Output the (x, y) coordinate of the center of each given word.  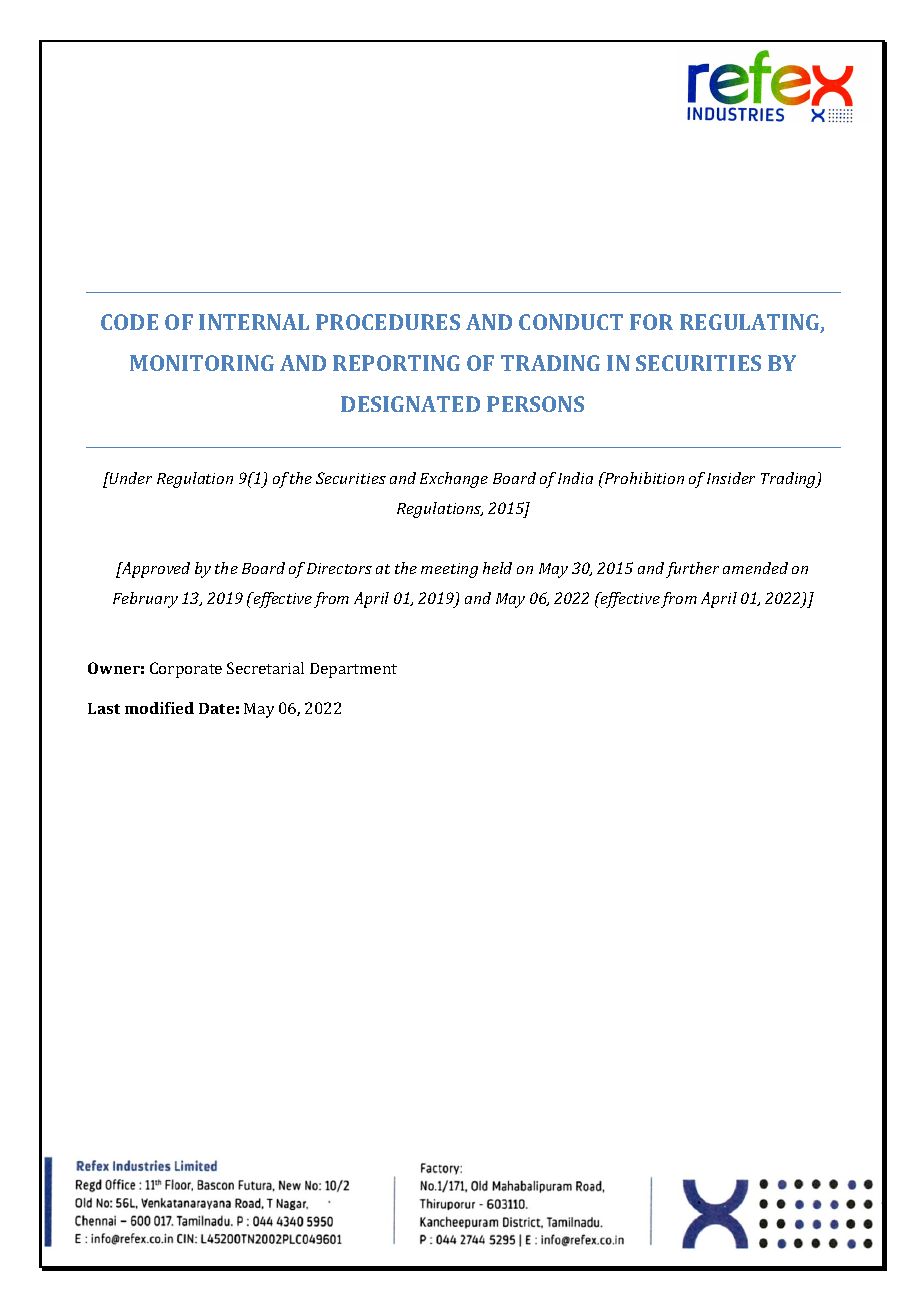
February (145, 600)
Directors (339, 568)
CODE (129, 322)
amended (755, 568)
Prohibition (643, 478)
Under (130, 478)
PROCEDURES (388, 322)
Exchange (454, 480)
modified (159, 708)
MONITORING (202, 363)
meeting (449, 570)
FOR (651, 322)
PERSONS (535, 404)
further (692, 570)
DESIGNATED (410, 404)
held (497, 568)
